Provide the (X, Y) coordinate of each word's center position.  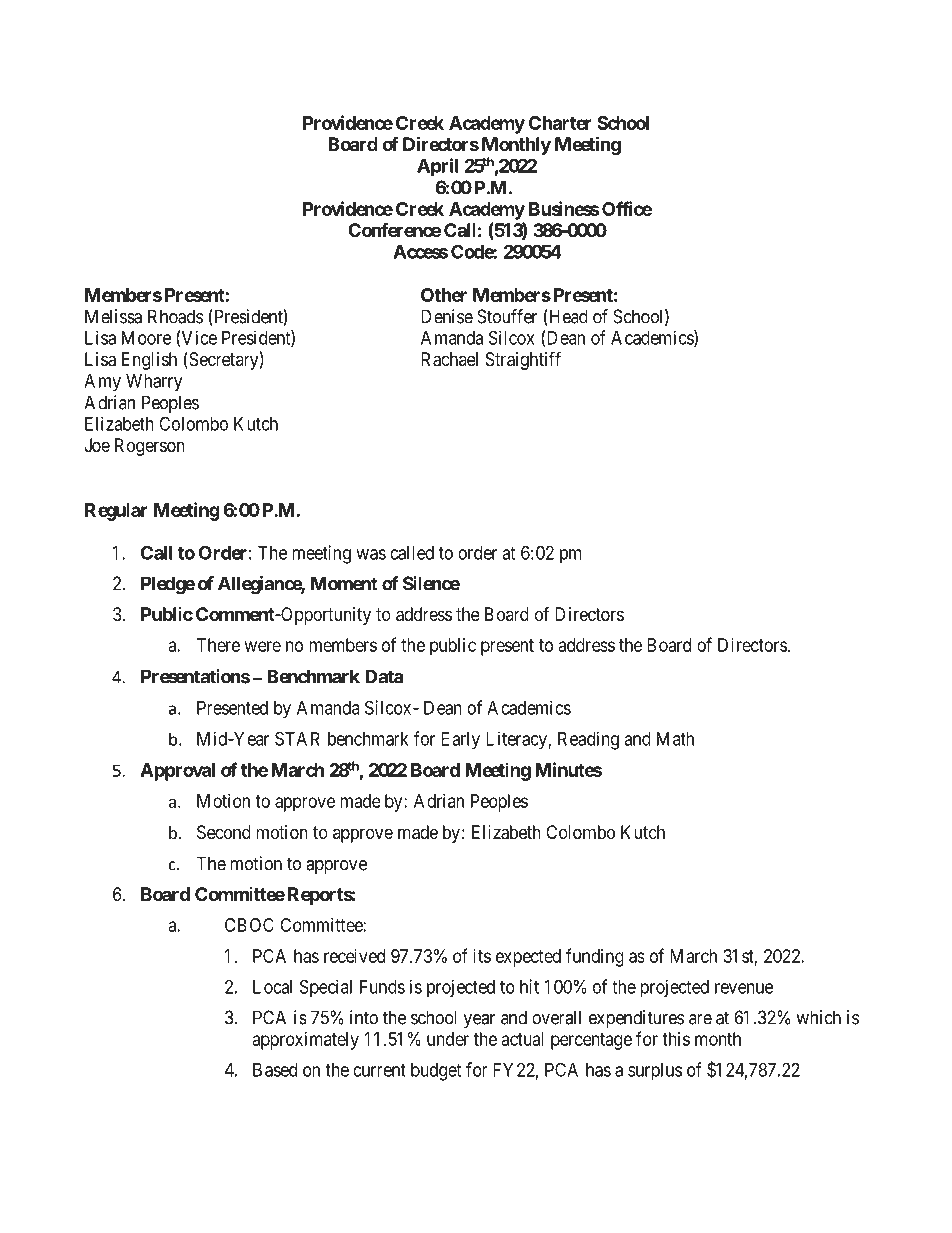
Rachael (449, 359)
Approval (177, 772)
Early (460, 741)
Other (444, 295)
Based (275, 1070)
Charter (560, 123)
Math (675, 739)
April (437, 167)
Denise (447, 316)
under (448, 1039)
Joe (97, 445)
